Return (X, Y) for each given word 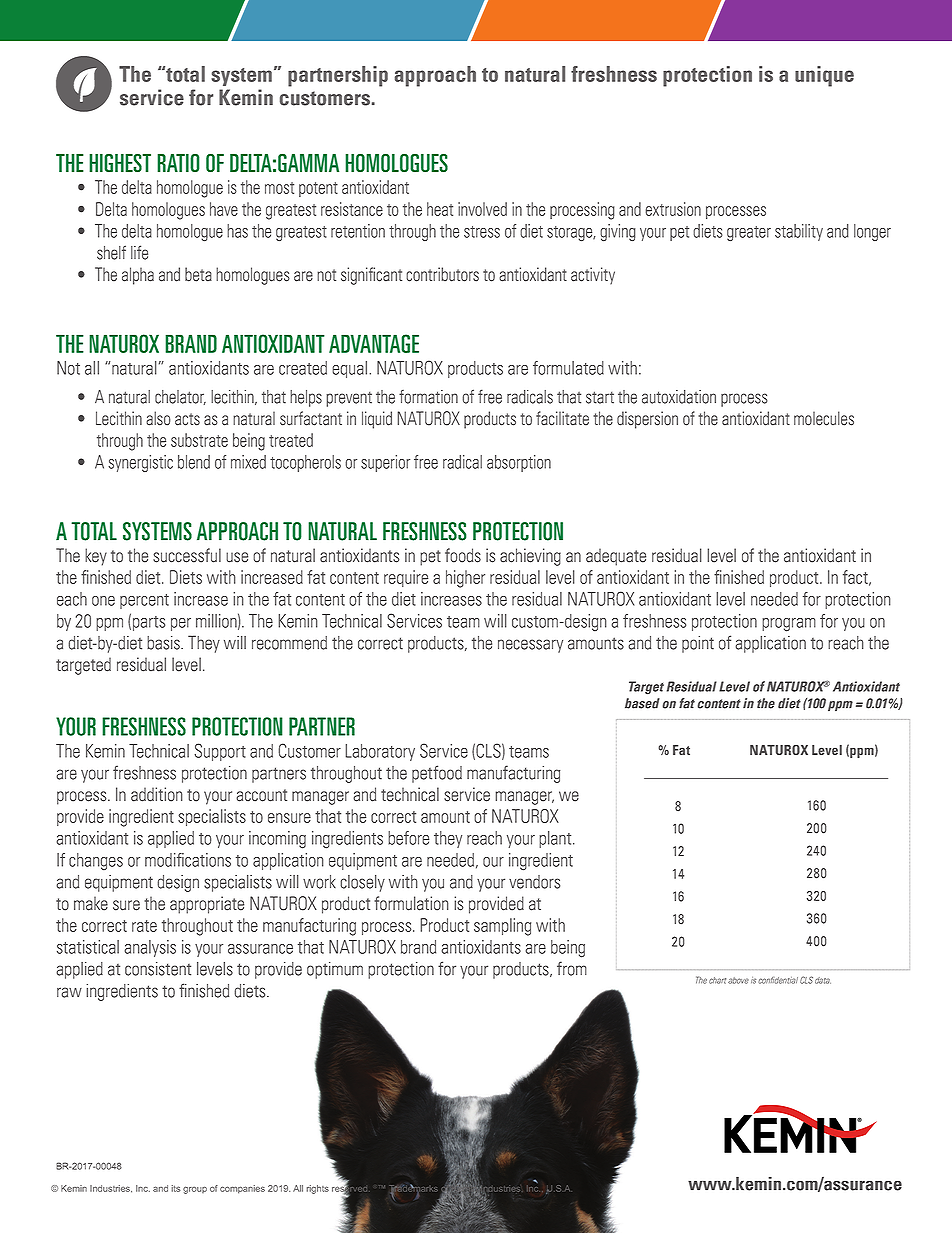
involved (482, 209)
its (176, 1188)
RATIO (178, 163)
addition (157, 794)
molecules (824, 418)
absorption (519, 463)
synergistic (140, 463)
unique (824, 76)
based (642, 703)
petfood (437, 774)
